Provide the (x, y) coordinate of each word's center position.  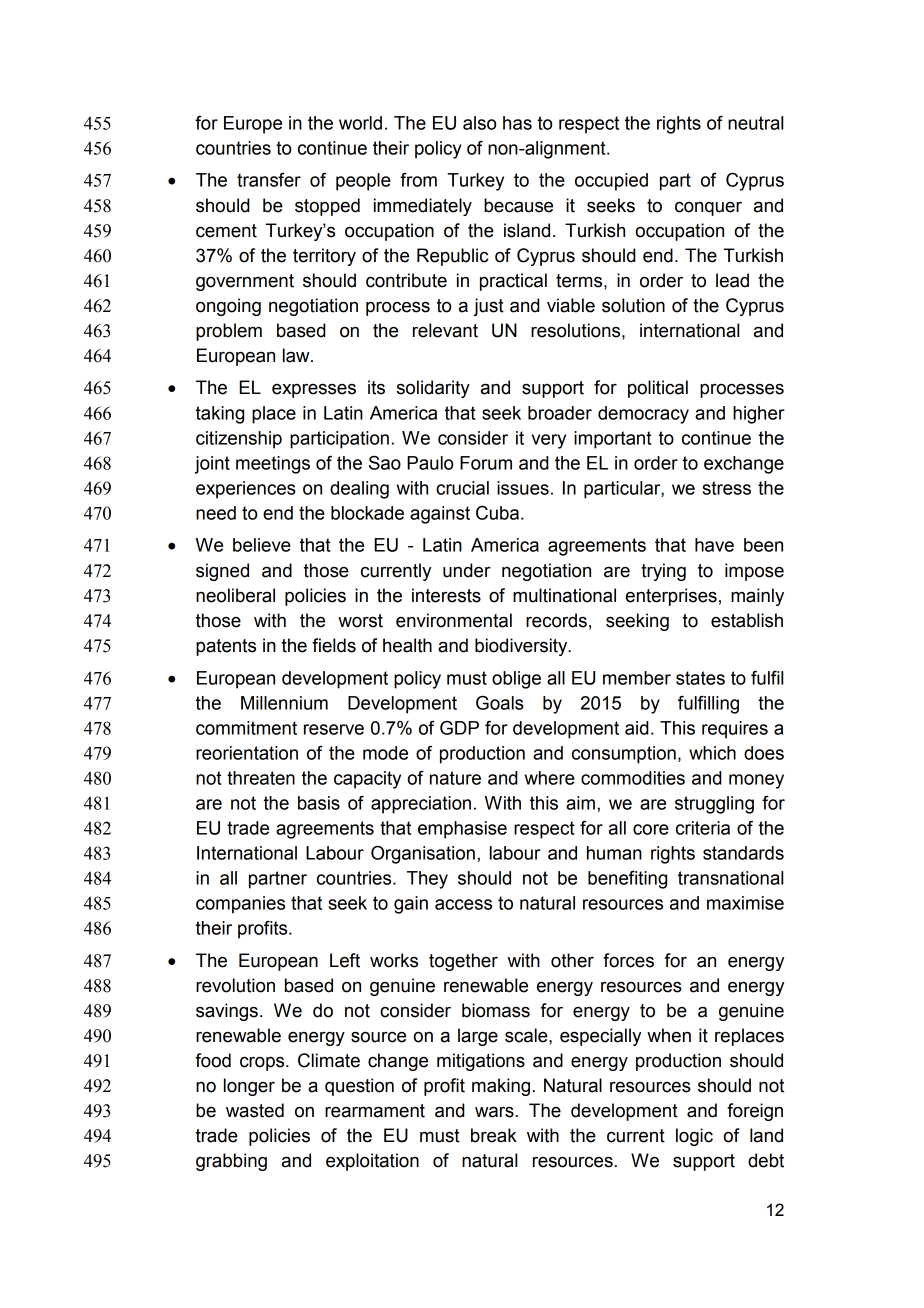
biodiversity (522, 647)
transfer (269, 180)
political (658, 389)
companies (240, 905)
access (463, 904)
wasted (255, 1110)
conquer (708, 208)
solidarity (433, 389)
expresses (314, 390)
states (700, 678)
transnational (730, 878)
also (479, 123)
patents (226, 647)
